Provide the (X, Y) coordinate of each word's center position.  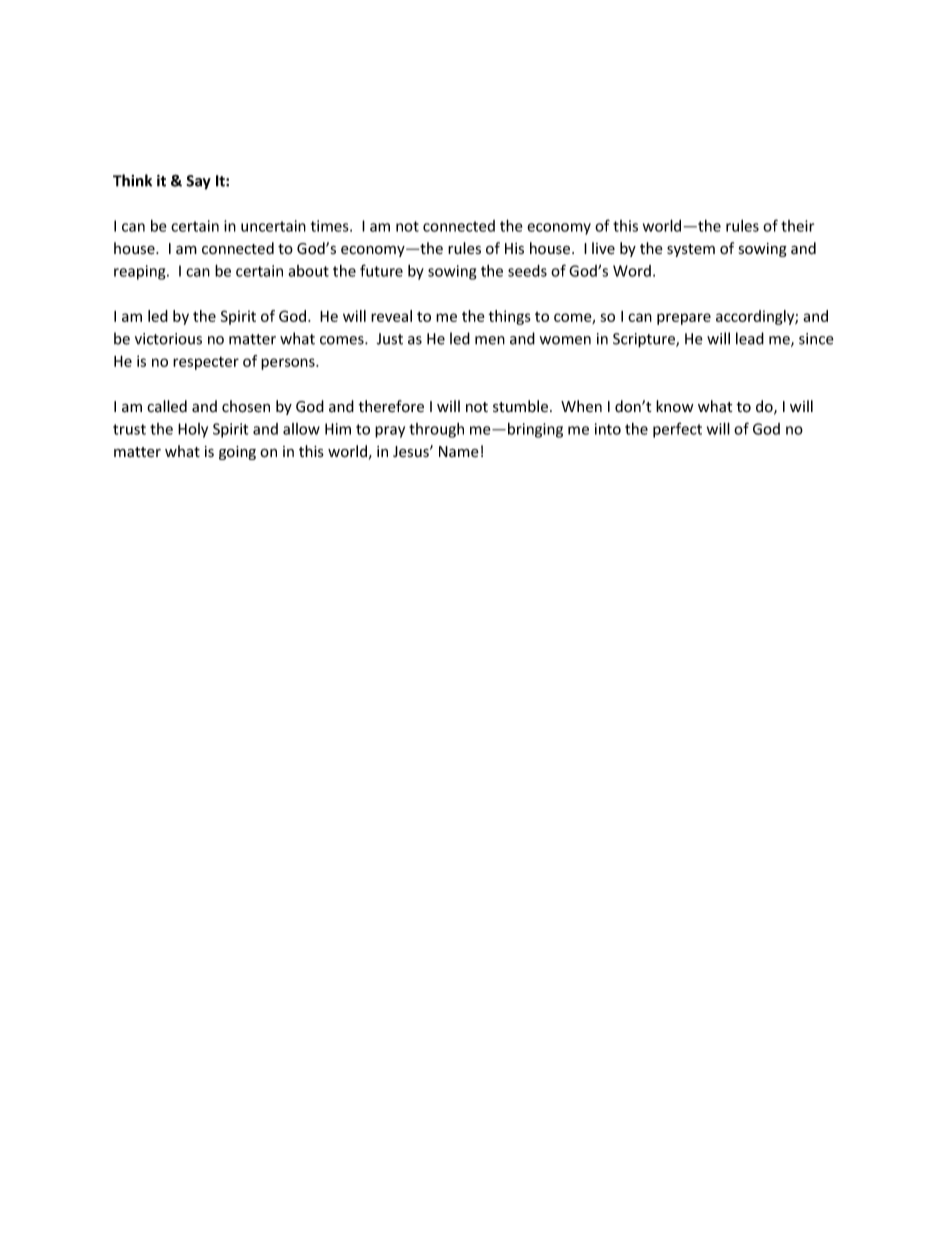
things (510, 317)
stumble (520, 406)
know (675, 406)
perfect (677, 430)
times (331, 226)
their (797, 226)
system (691, 250)
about (308, 271)
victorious (168, 339)
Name (459, 451)
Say (198, 182)
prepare (684, 319)
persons (289, 364)
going (237, 453)
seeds (527, 271)
